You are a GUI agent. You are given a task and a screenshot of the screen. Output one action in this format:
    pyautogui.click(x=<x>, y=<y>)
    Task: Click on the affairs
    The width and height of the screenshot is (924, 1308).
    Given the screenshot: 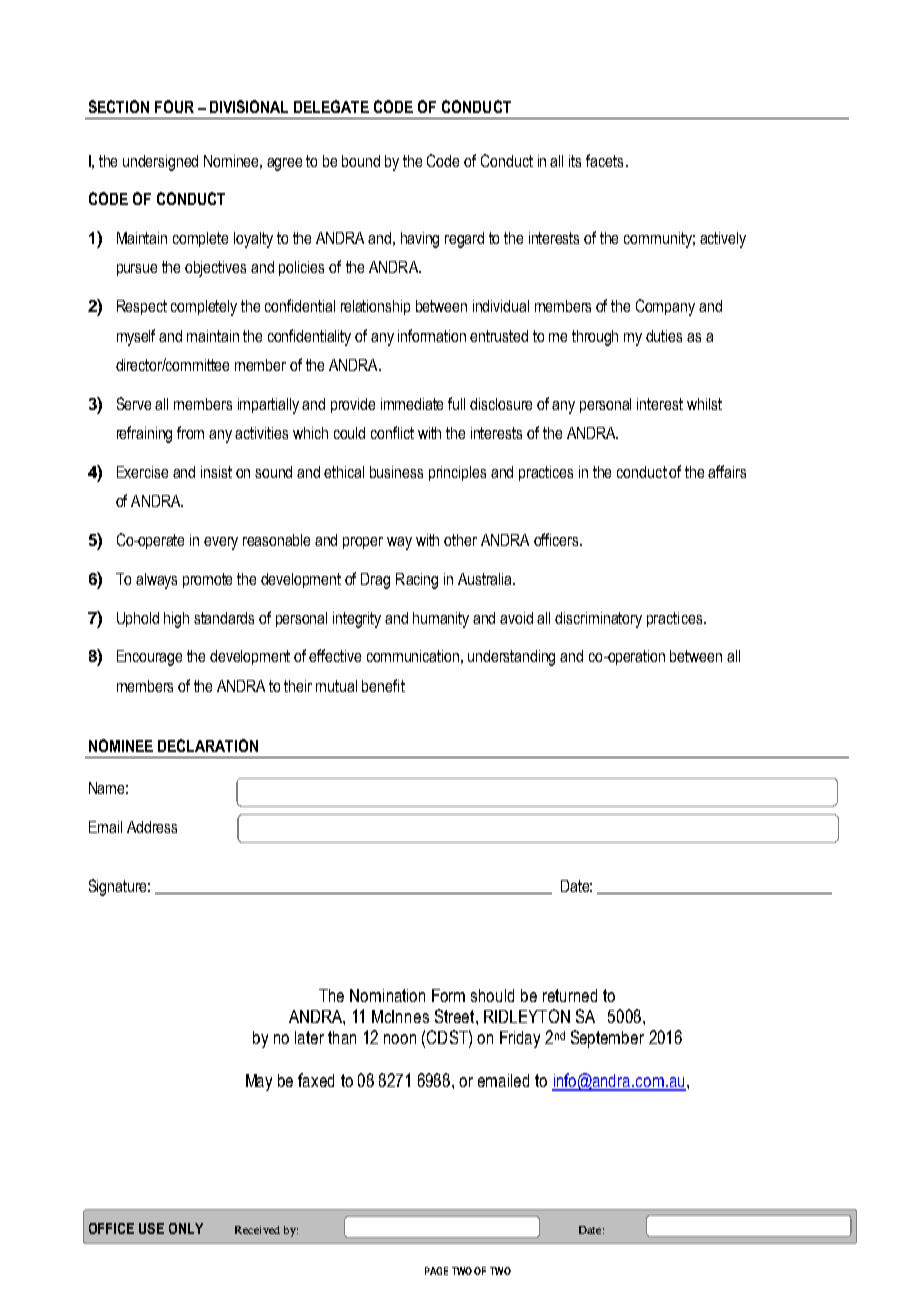 What is the action you would take?
    pyautogui.click(x=727, y=471)
